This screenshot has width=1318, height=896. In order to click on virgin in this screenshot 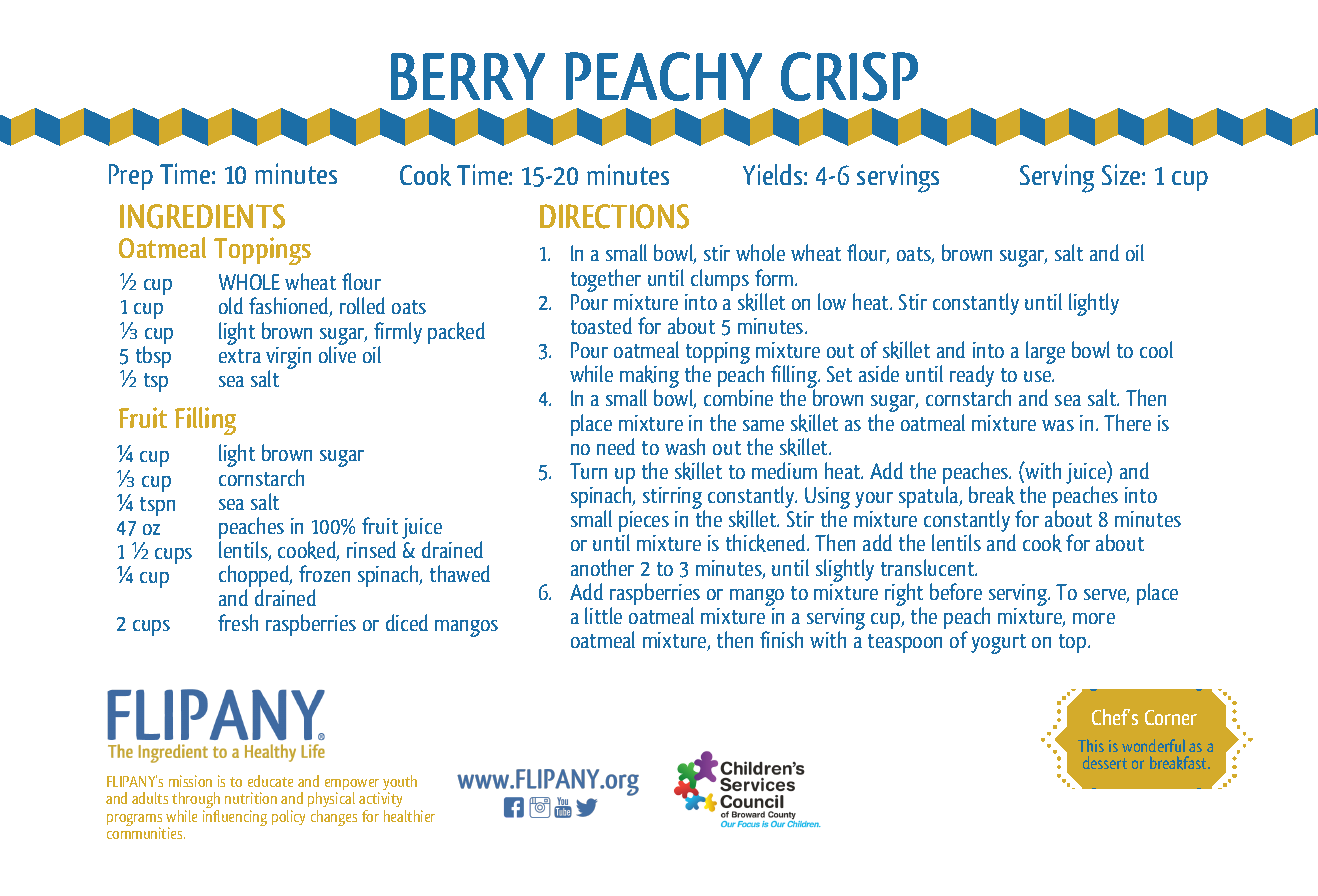, I will do `click(288, 359)`.
